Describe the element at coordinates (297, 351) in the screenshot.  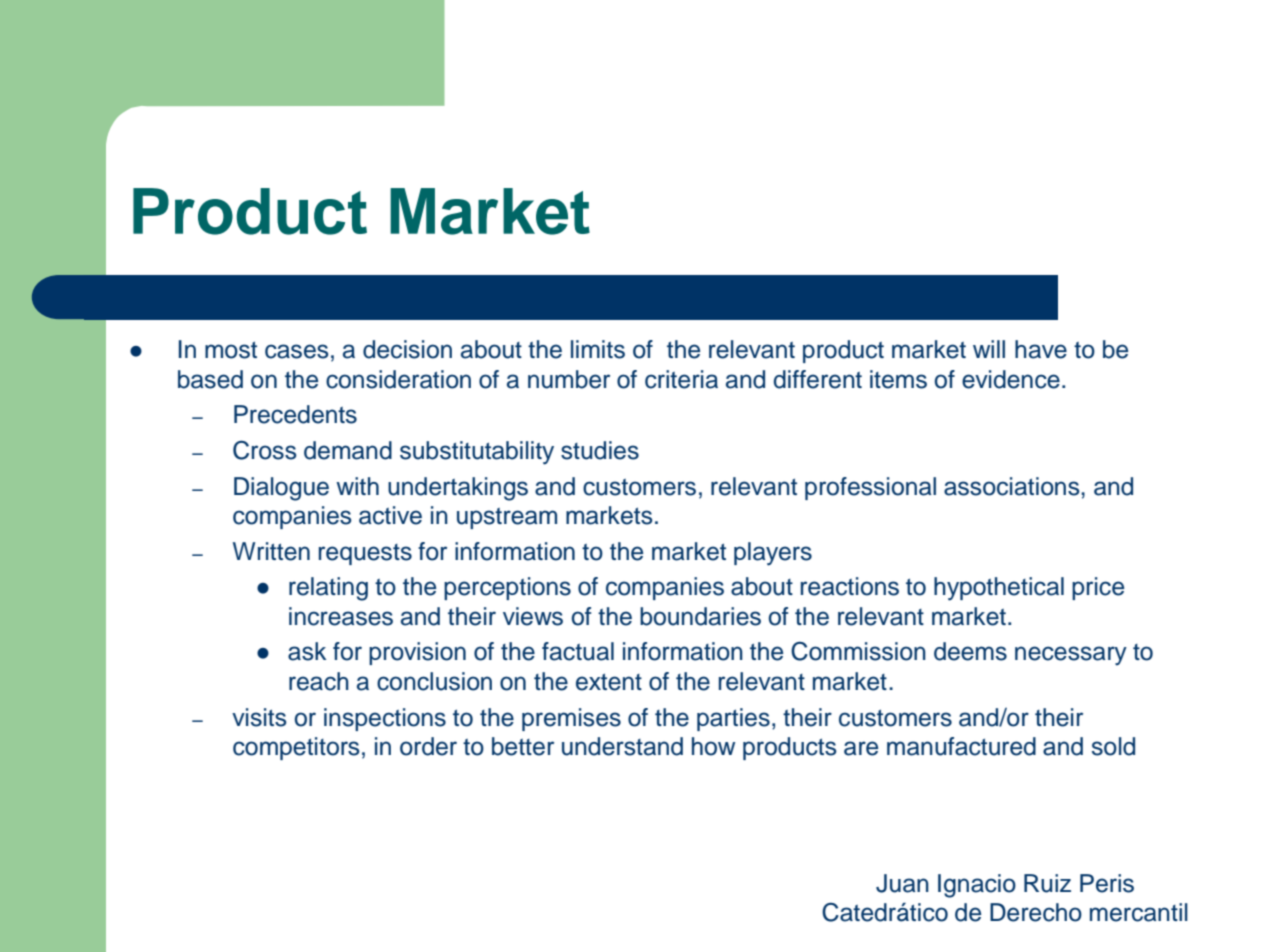
I see `cases` at that location.
